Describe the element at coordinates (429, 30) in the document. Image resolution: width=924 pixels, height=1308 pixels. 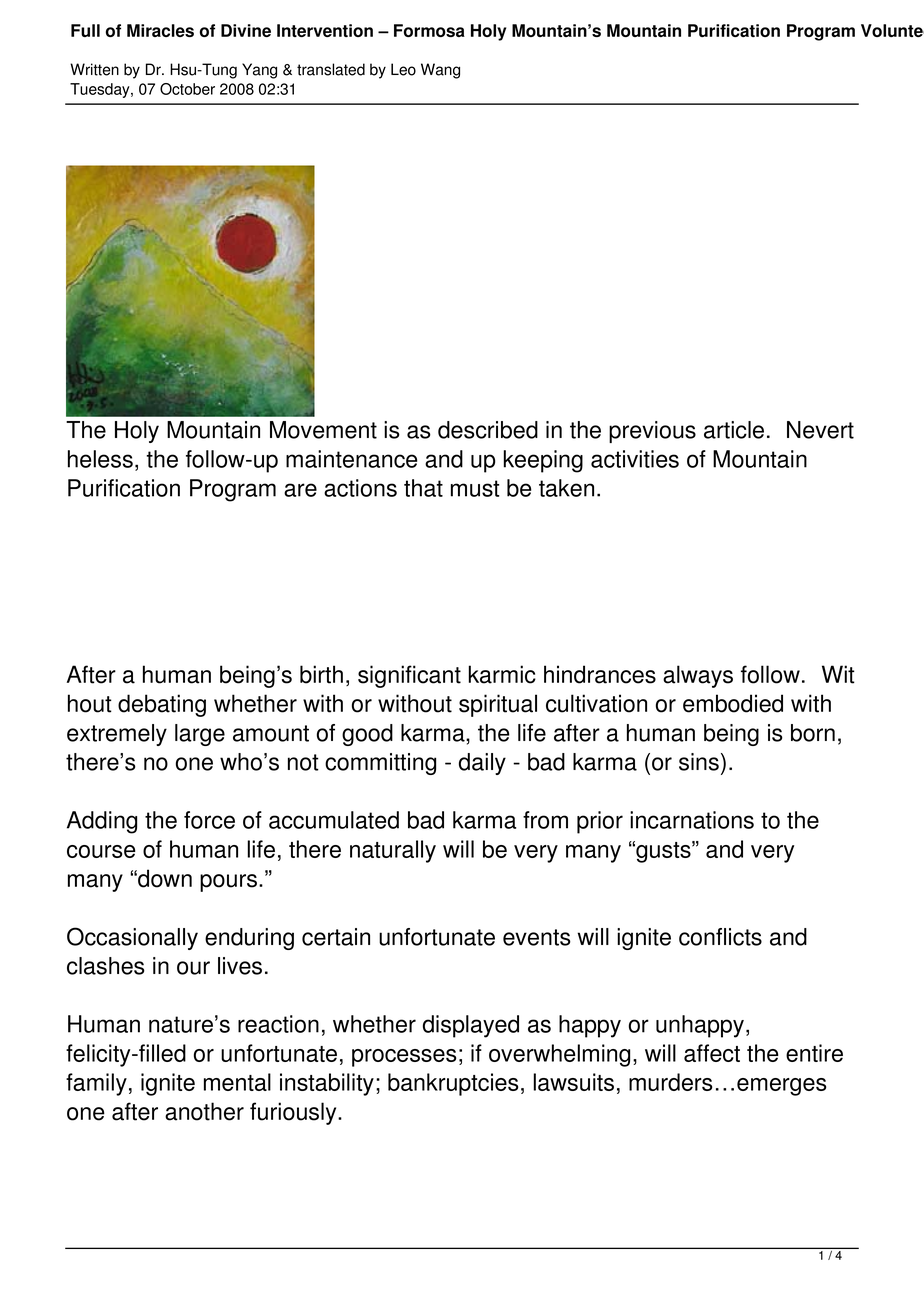
I see `Formosa` at that location.
